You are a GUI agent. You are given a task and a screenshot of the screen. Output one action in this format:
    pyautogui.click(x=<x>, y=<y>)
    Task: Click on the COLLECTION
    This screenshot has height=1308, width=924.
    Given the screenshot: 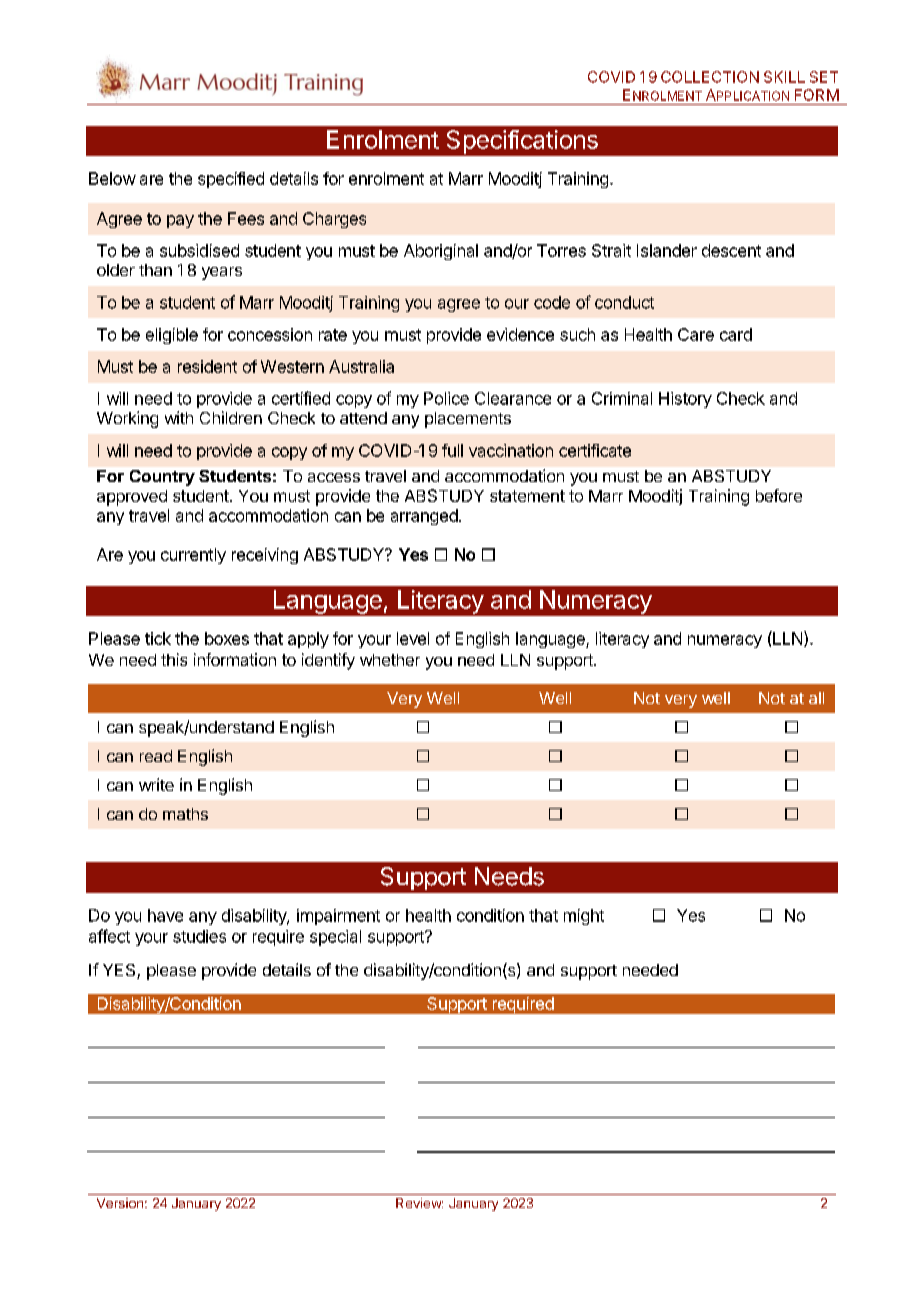 What is the action you would take?
    pyautogui.click(x=710, y=77)
